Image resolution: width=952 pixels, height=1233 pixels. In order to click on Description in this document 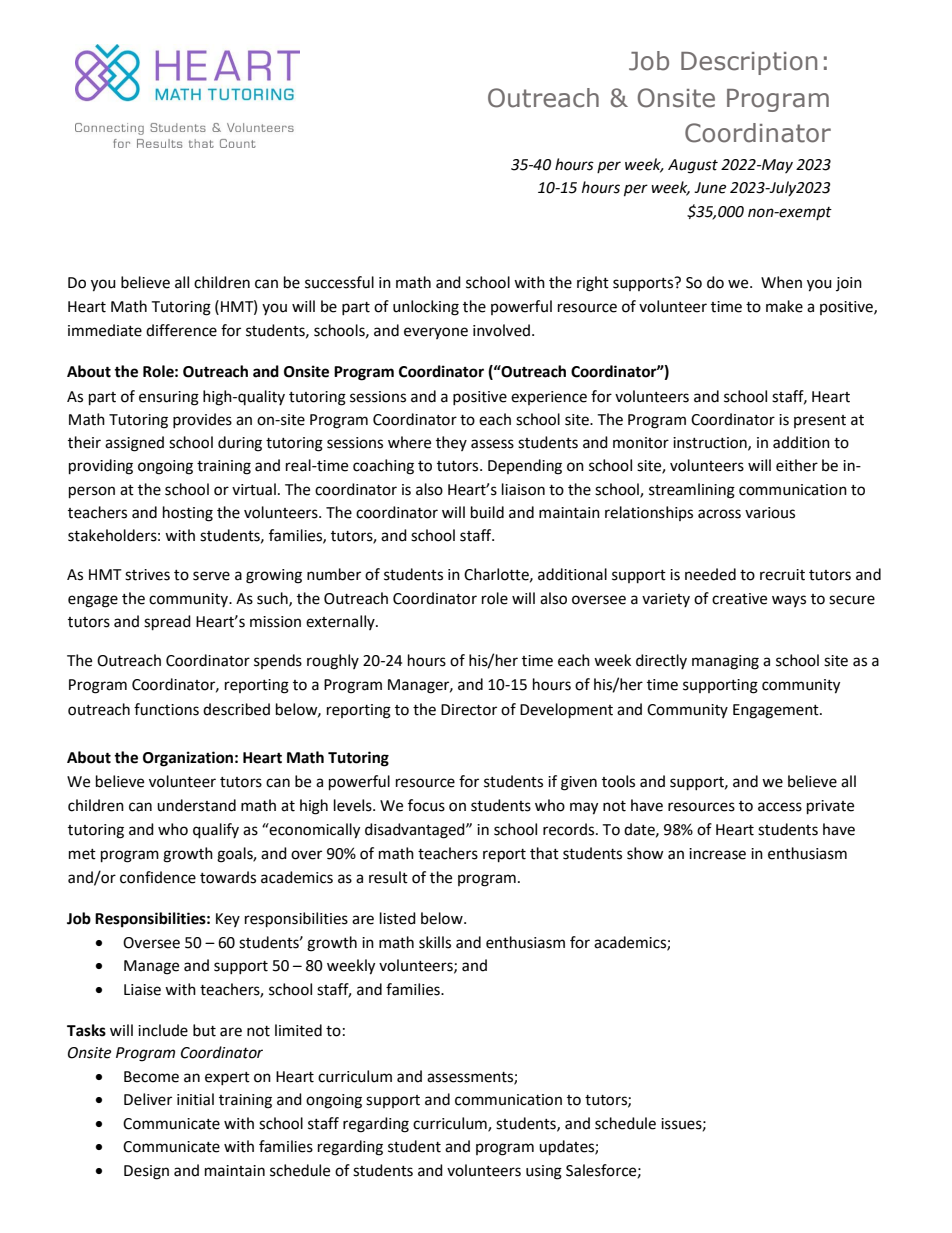, I will do `click(749, 63)`.
